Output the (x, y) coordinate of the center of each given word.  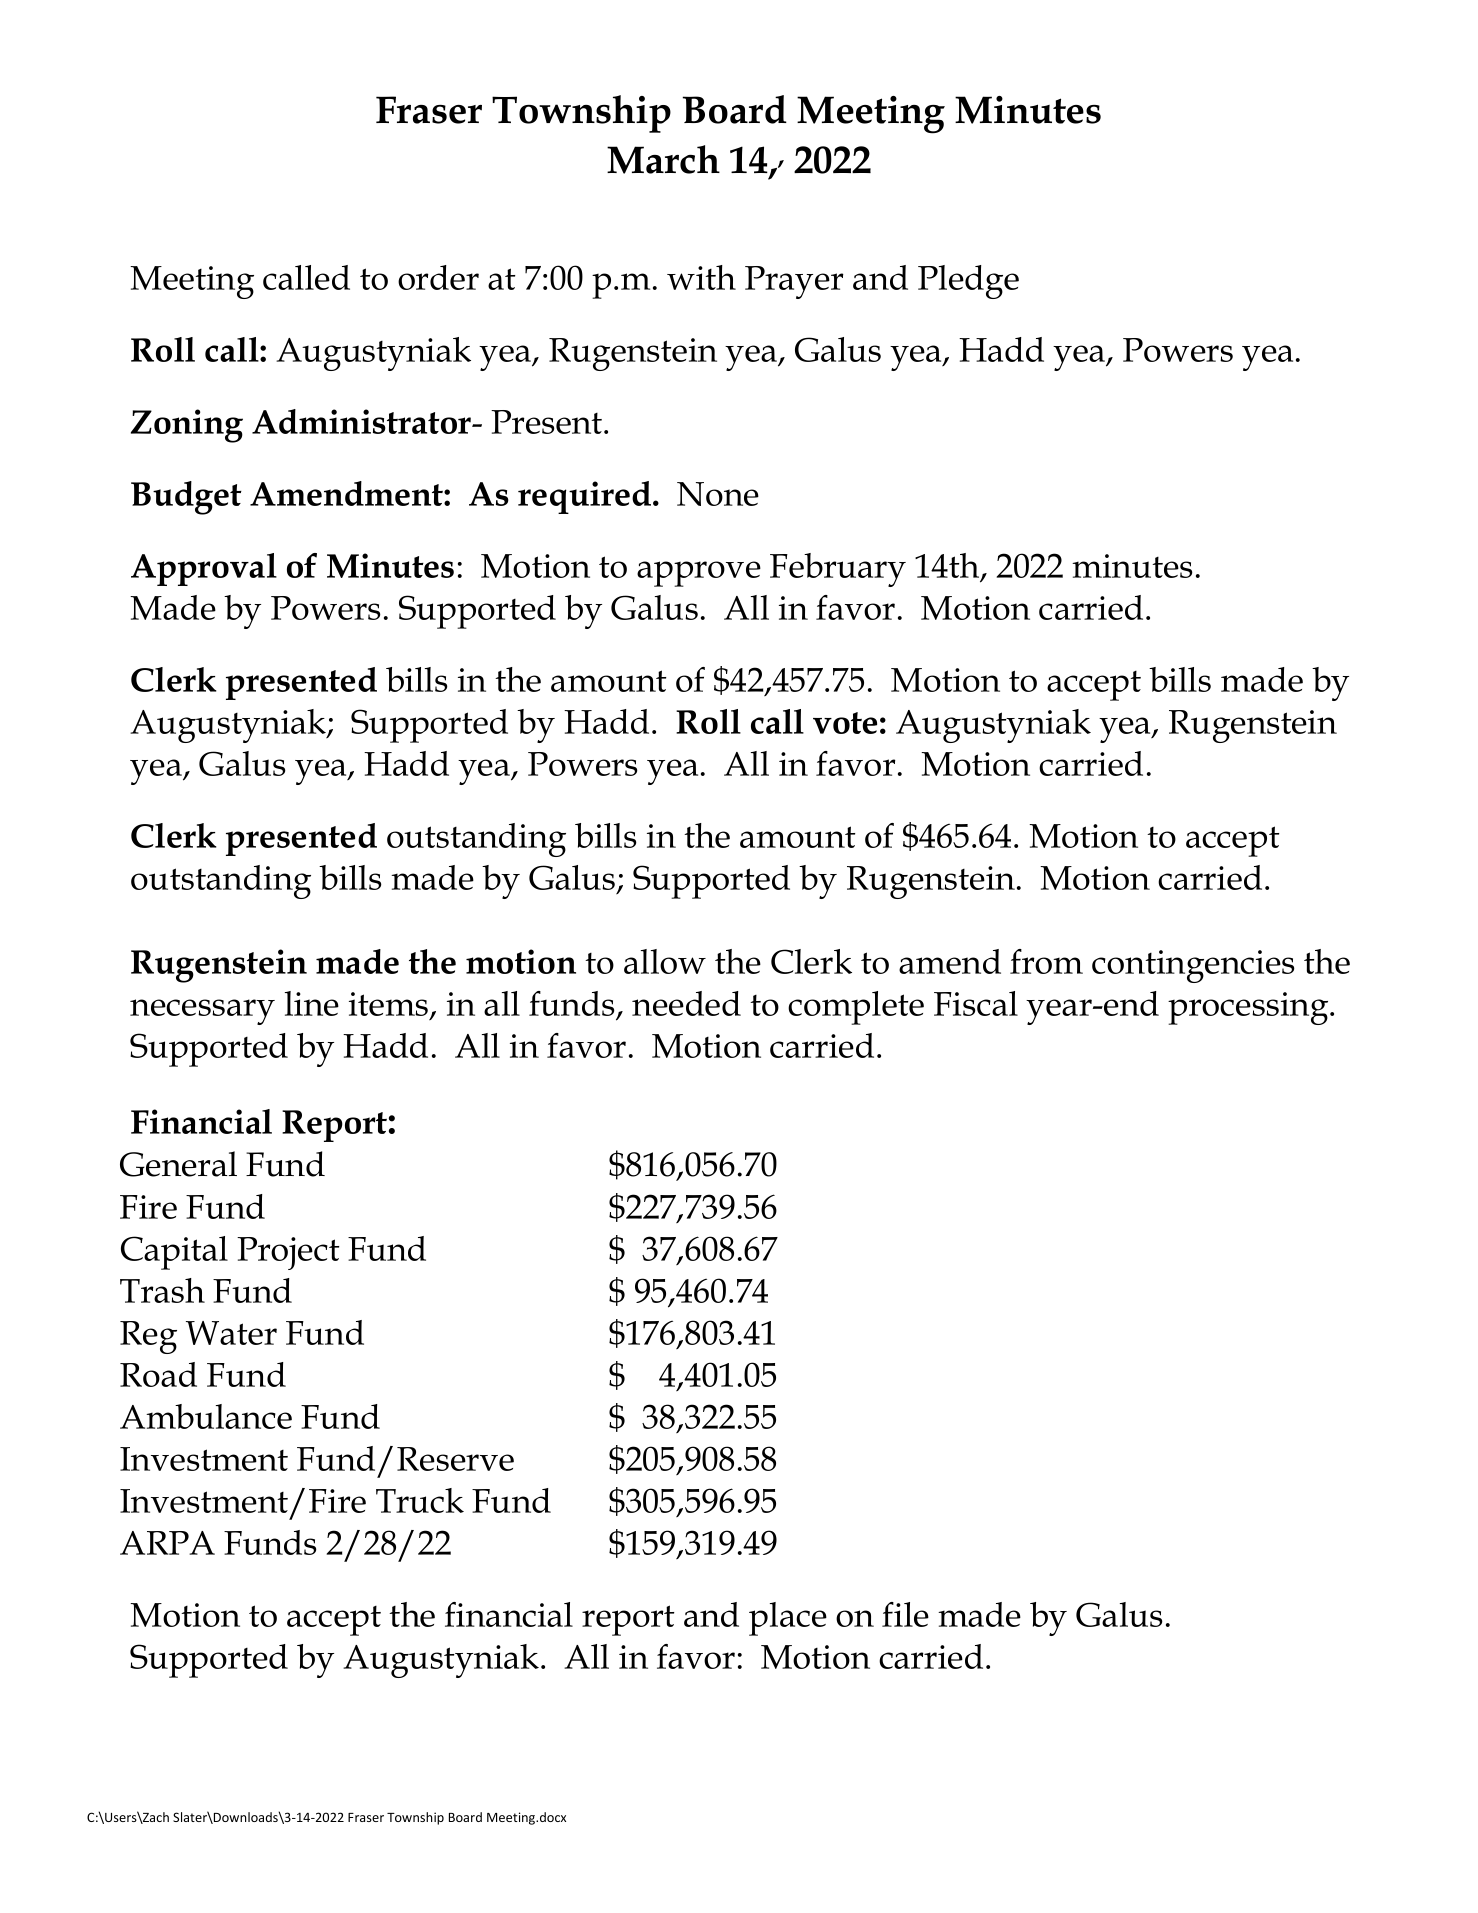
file (905, 1614)
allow (665, 961)
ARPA (167, 1543)
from (1046, 961)
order (438, 277)
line (312, 1003)
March (663, 159)
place (788, 1619)
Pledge (968, 282)
